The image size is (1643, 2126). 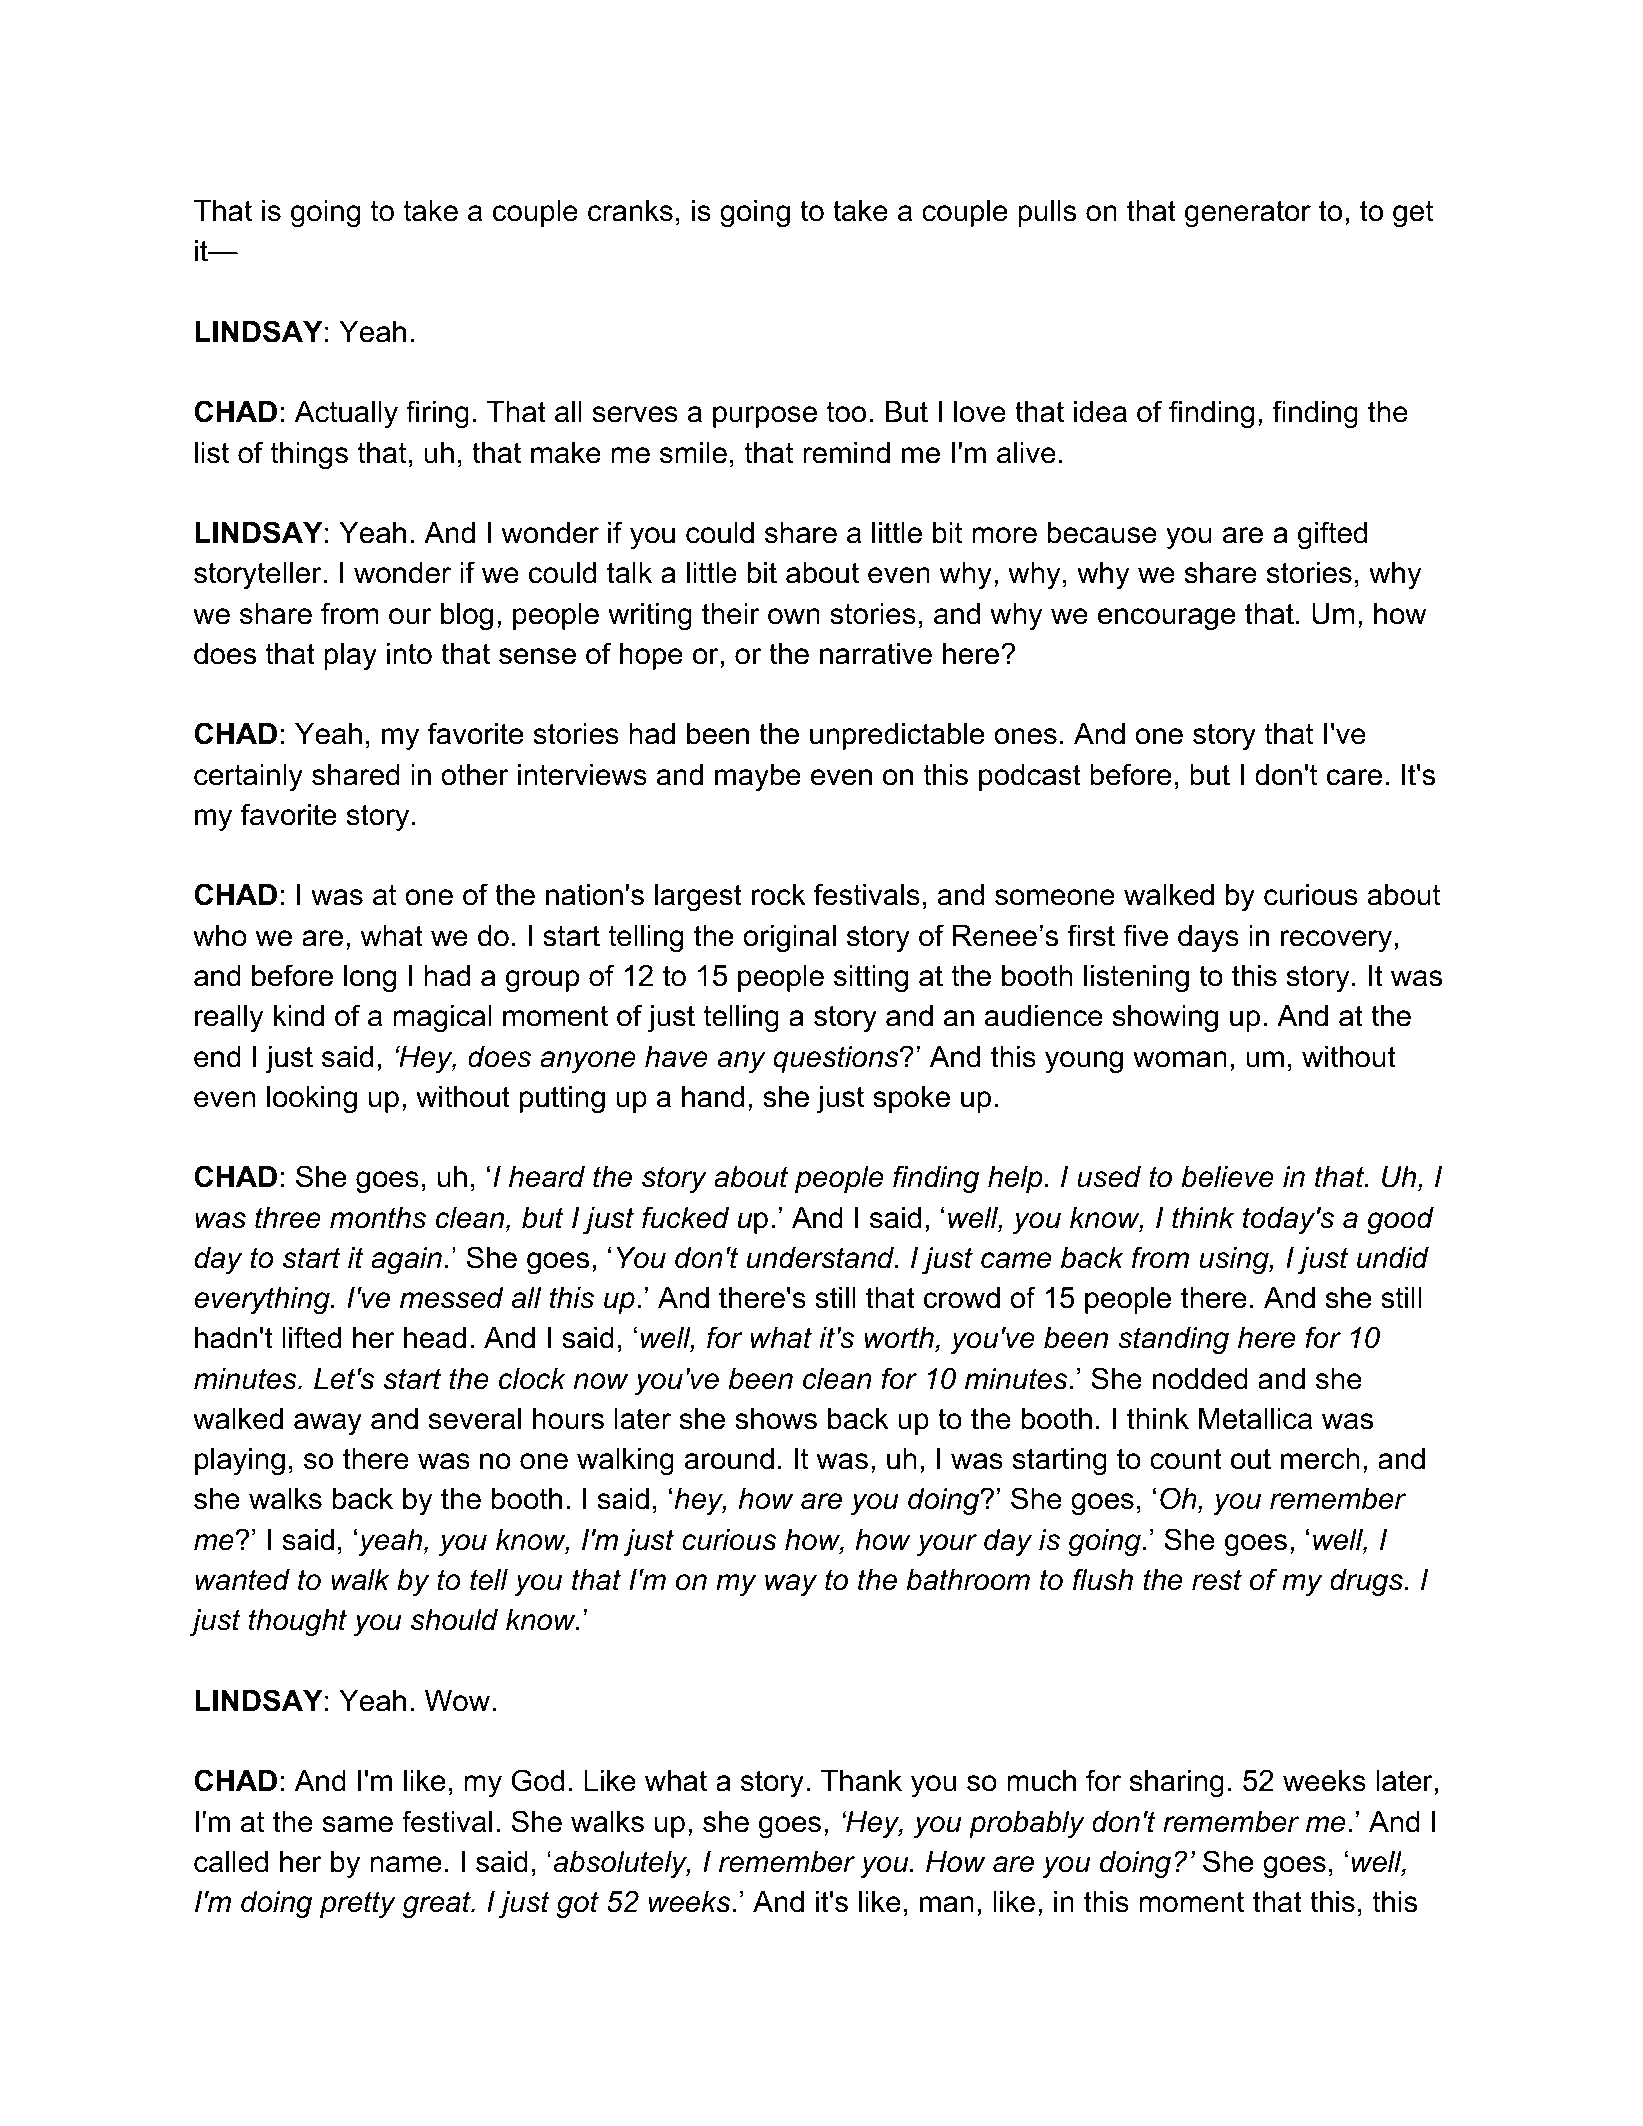 I want to click on Actually, so click(x=346, y=414).
